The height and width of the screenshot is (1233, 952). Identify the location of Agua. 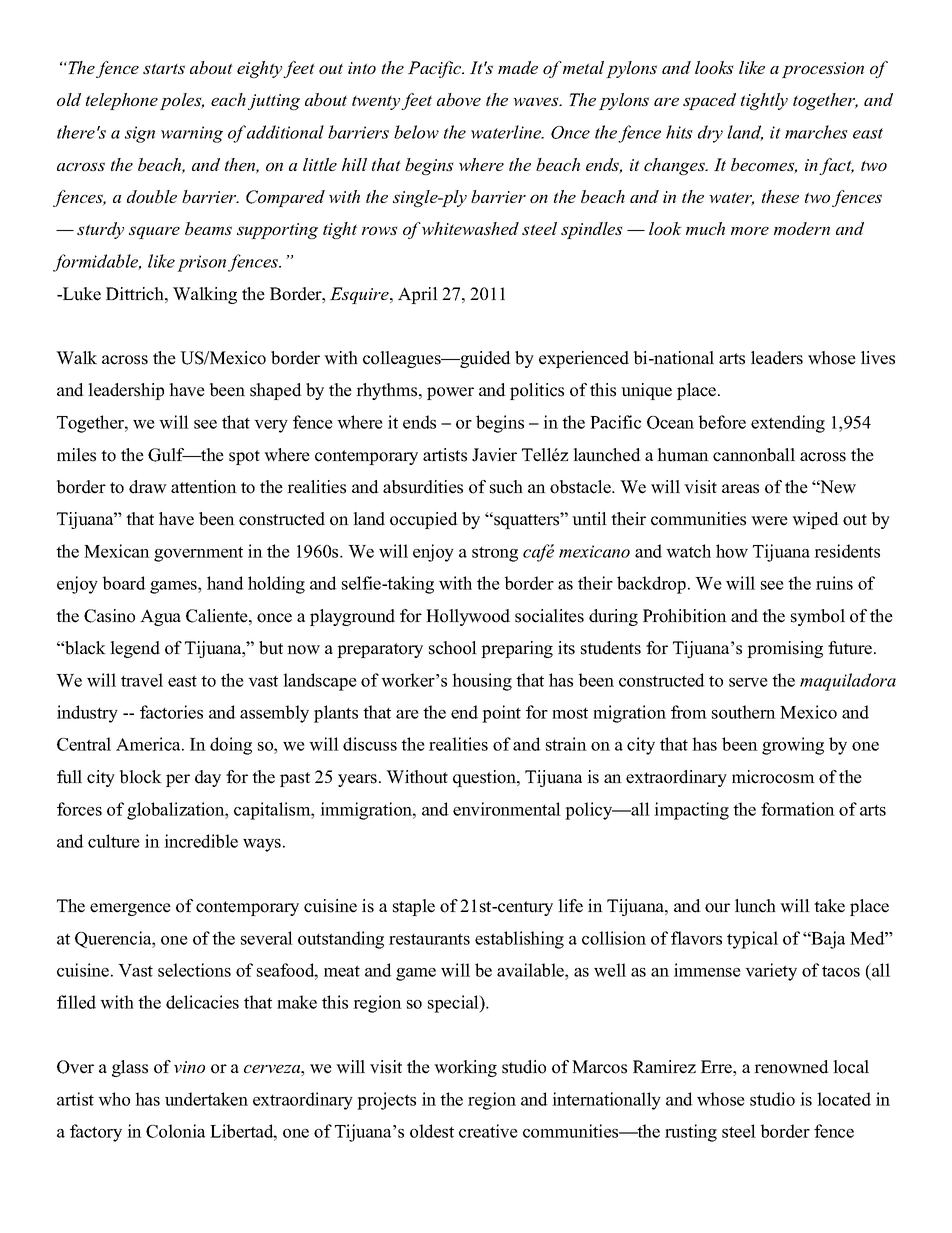
(160, 617).
